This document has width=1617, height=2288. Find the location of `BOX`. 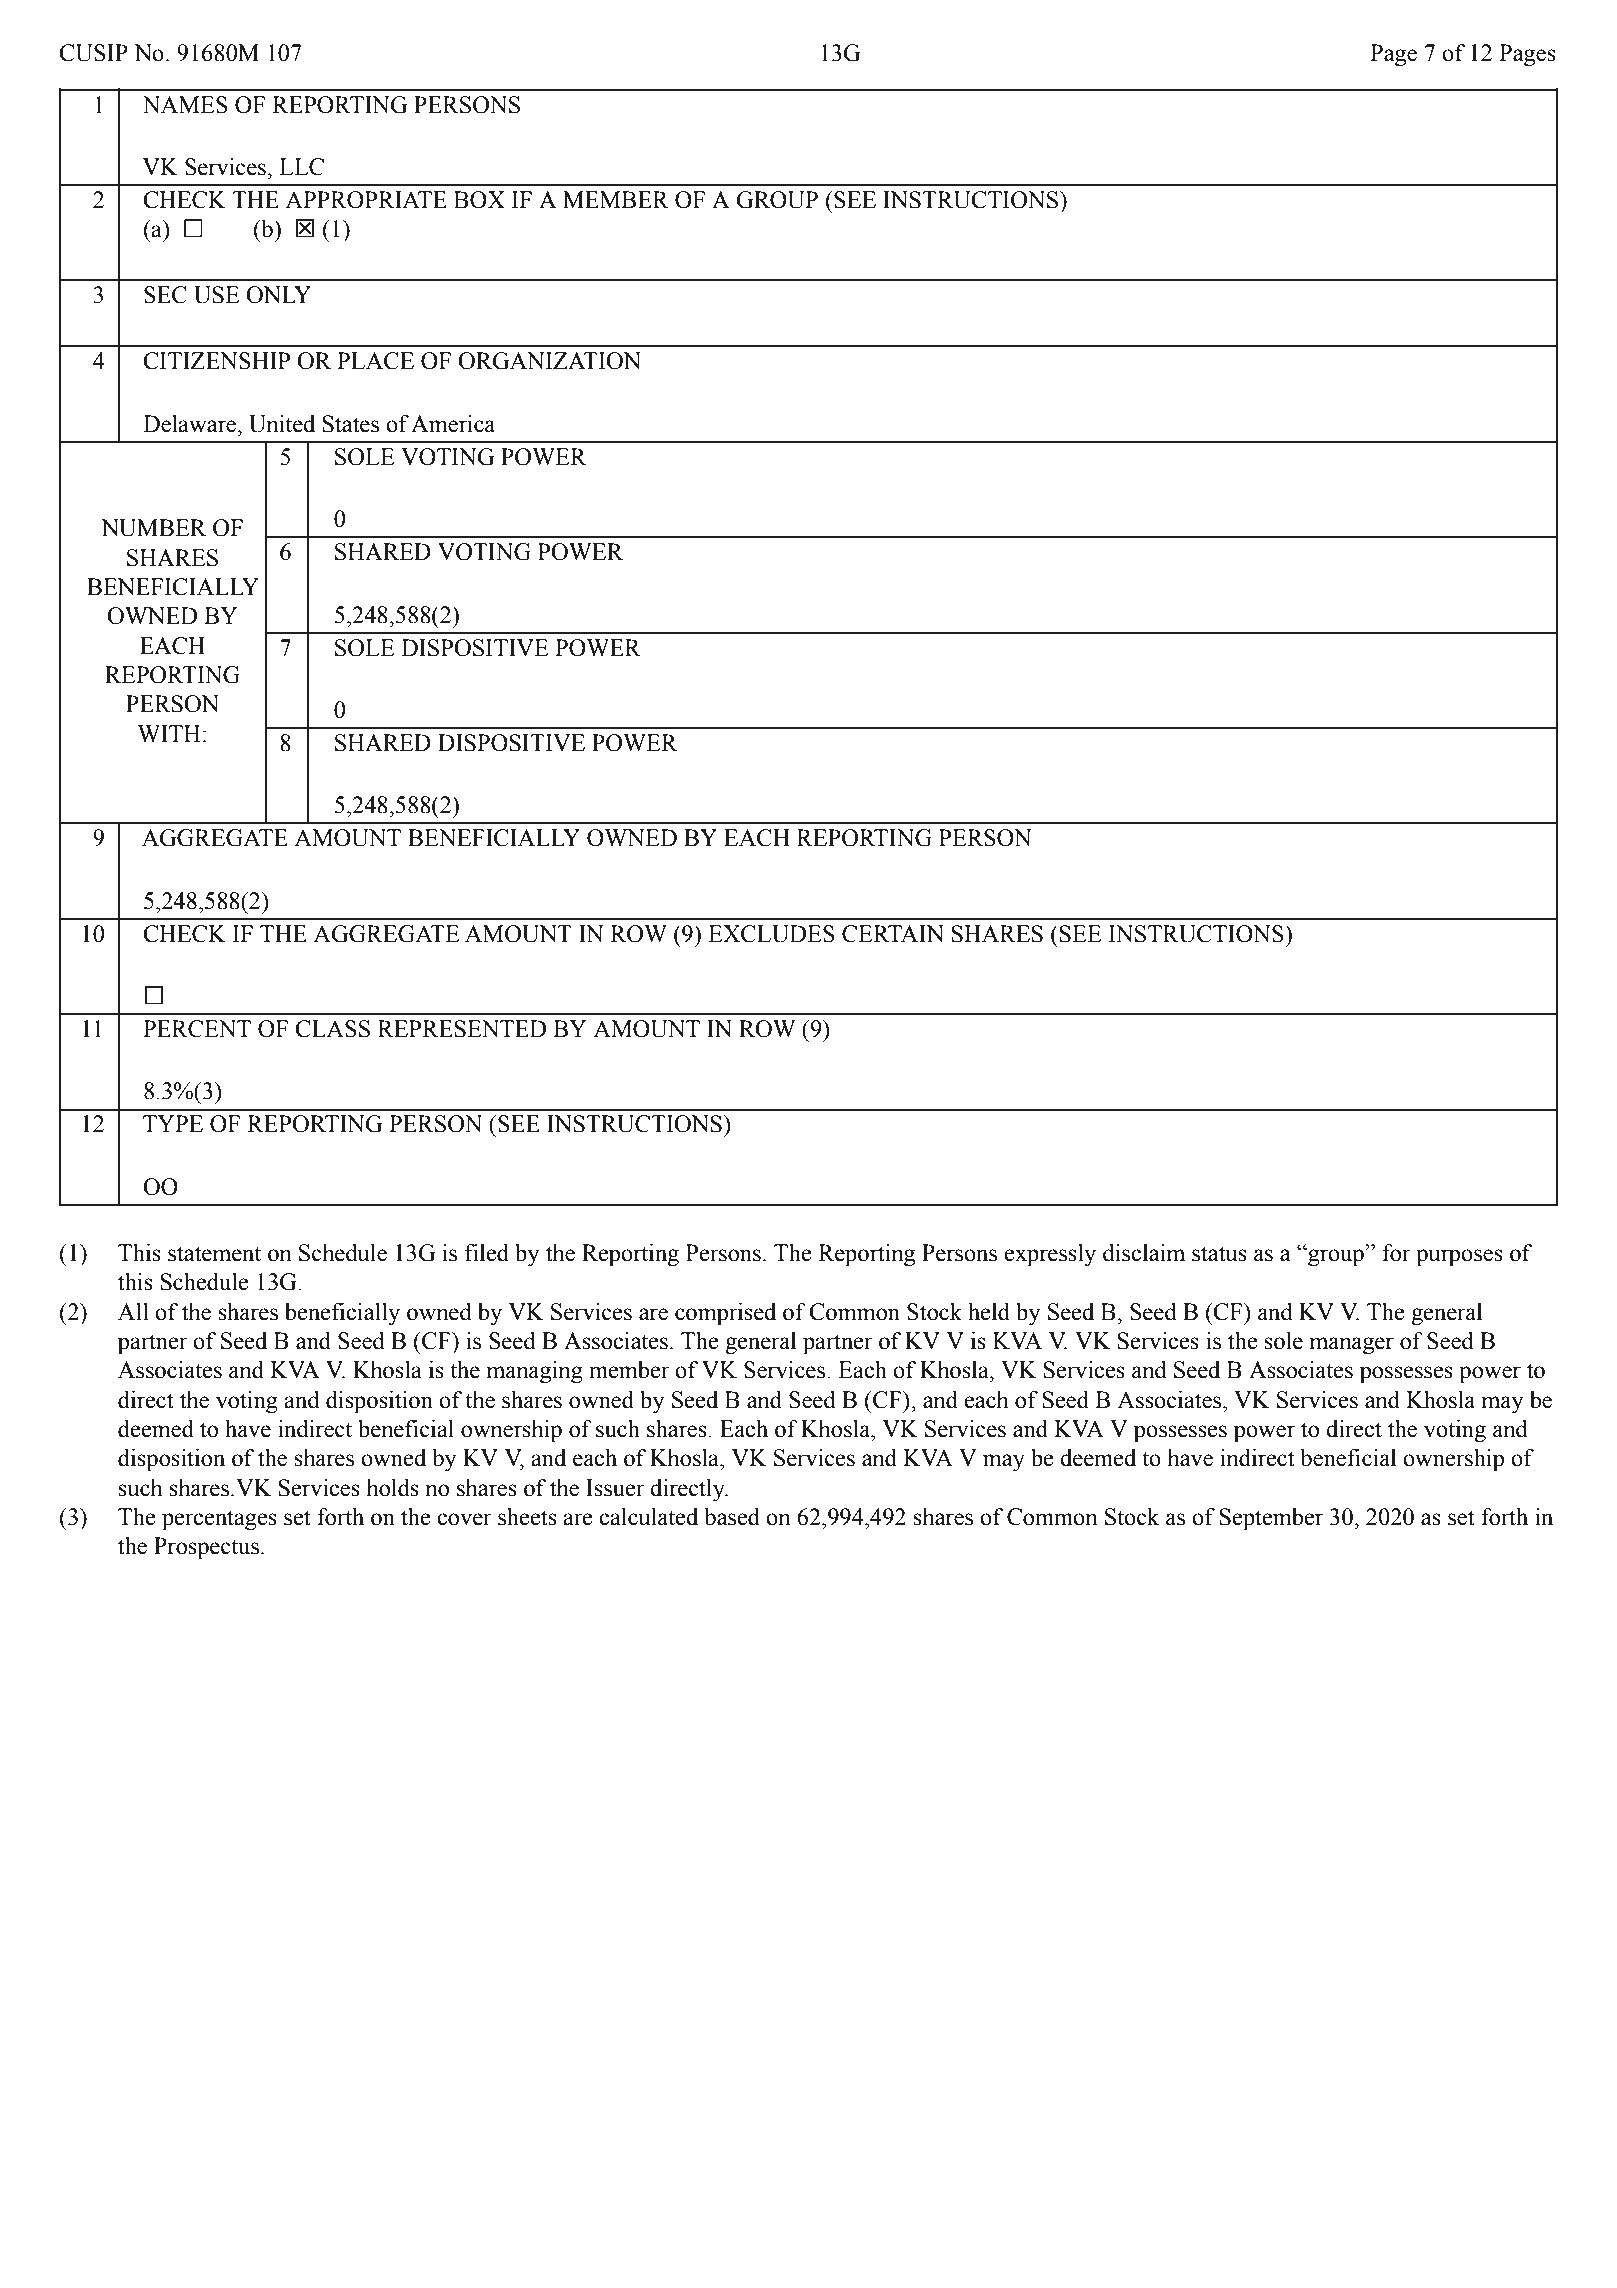

BOX is located at coordinates (479, 200).
